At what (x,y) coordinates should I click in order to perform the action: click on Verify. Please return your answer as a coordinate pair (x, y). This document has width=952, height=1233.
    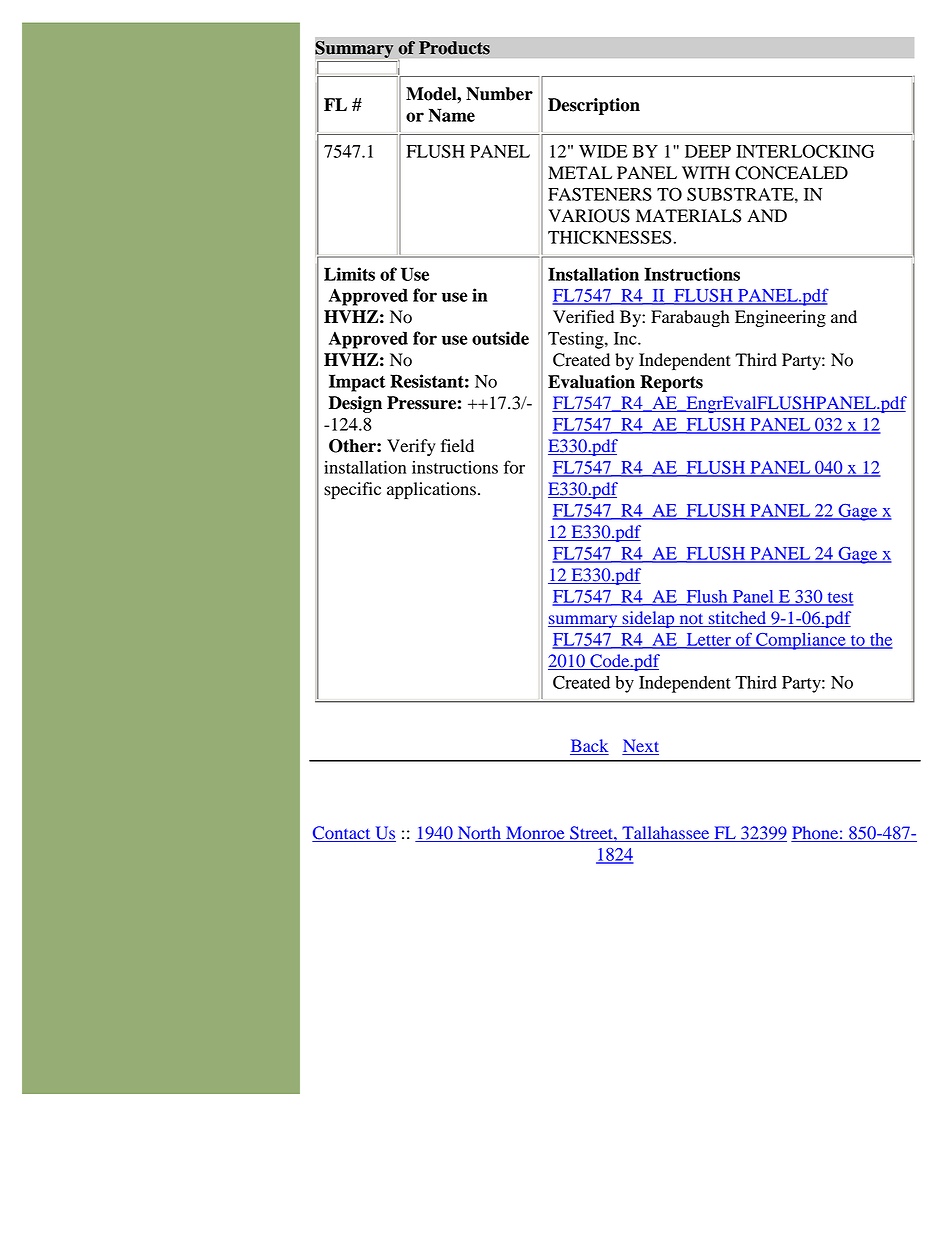
    Looking at the image, I should click on (411, 447).
